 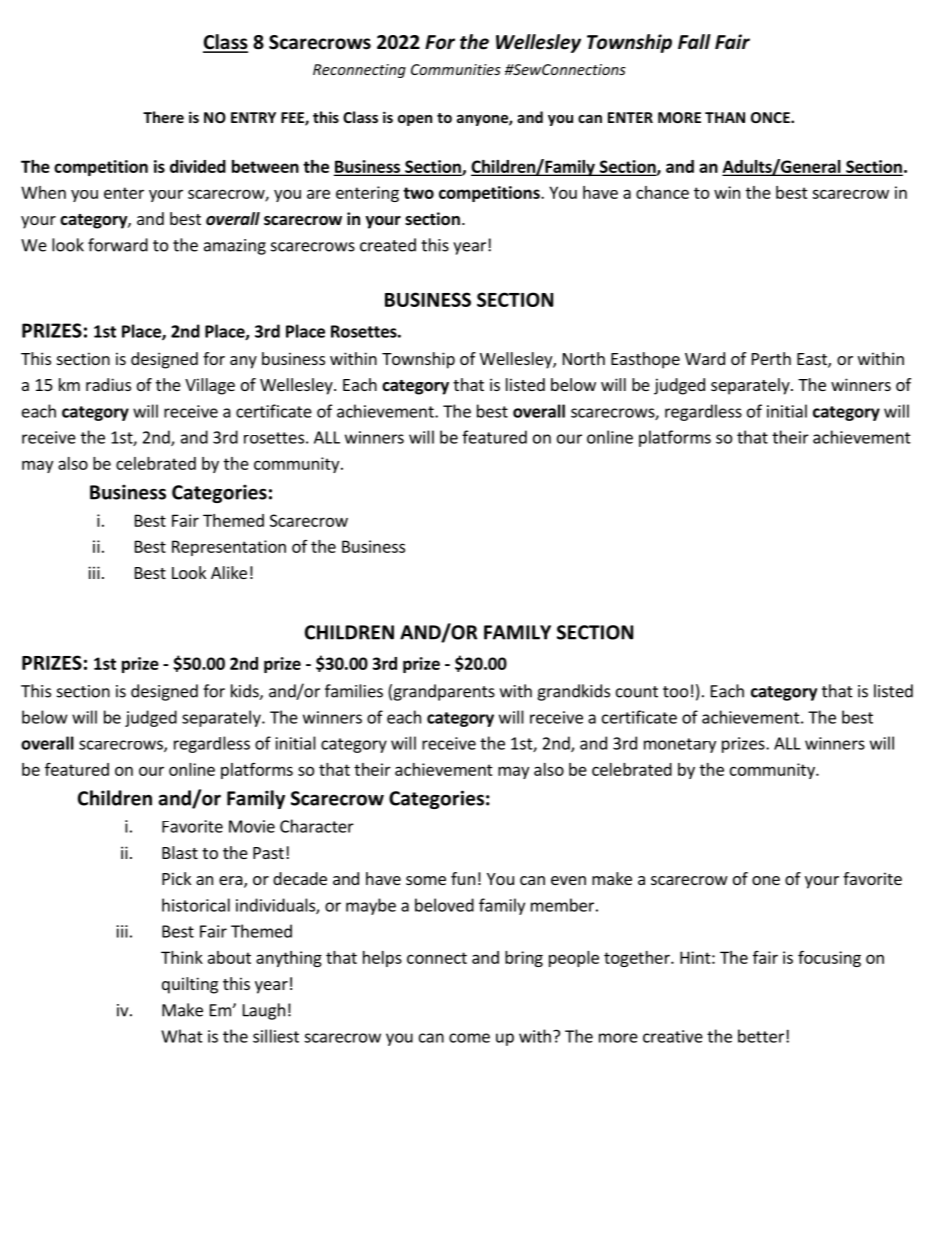 I want to click on come, so click(x=469, y=1038).
